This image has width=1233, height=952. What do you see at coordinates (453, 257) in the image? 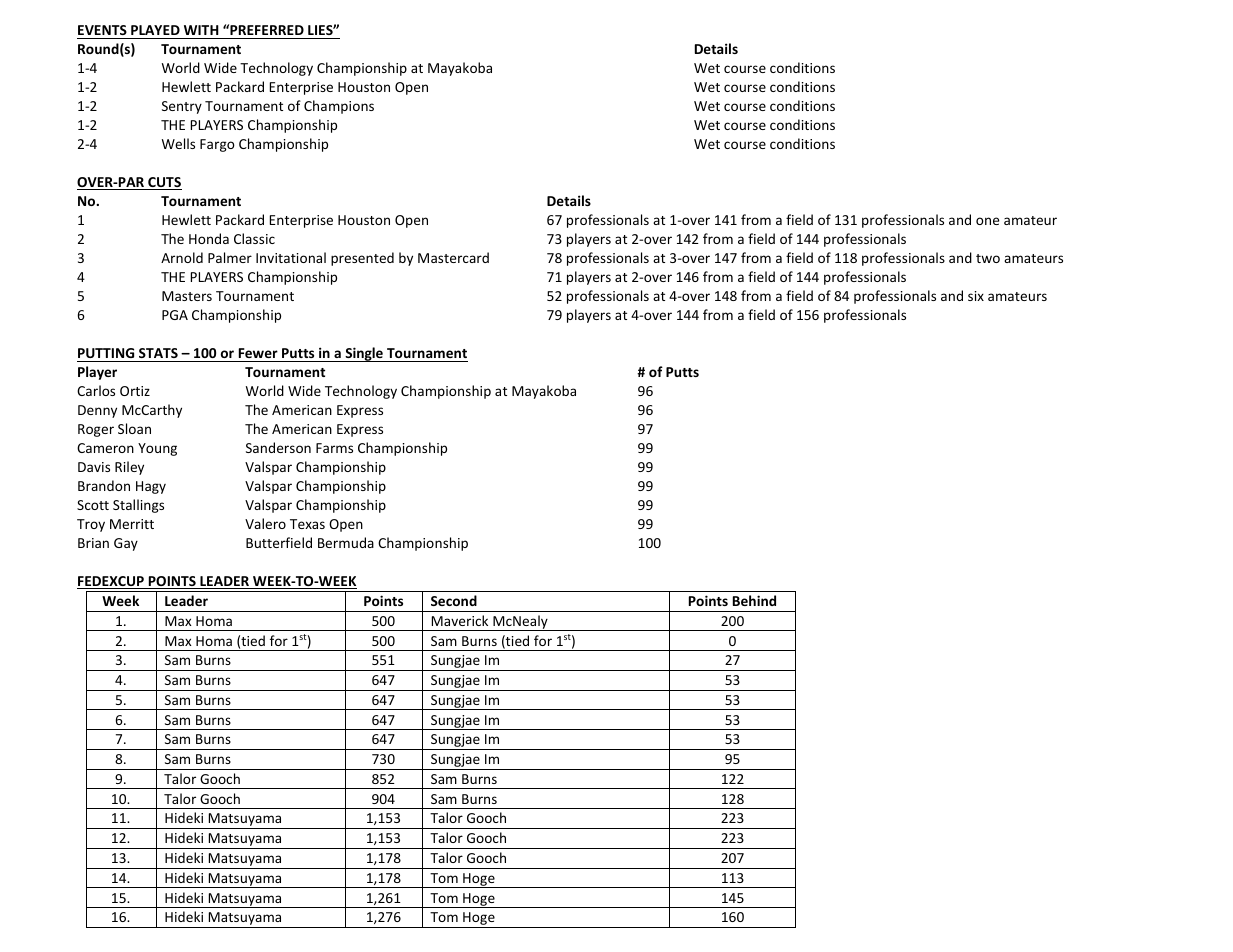
I see `Mastercard` at bounding box center [453, 257].
